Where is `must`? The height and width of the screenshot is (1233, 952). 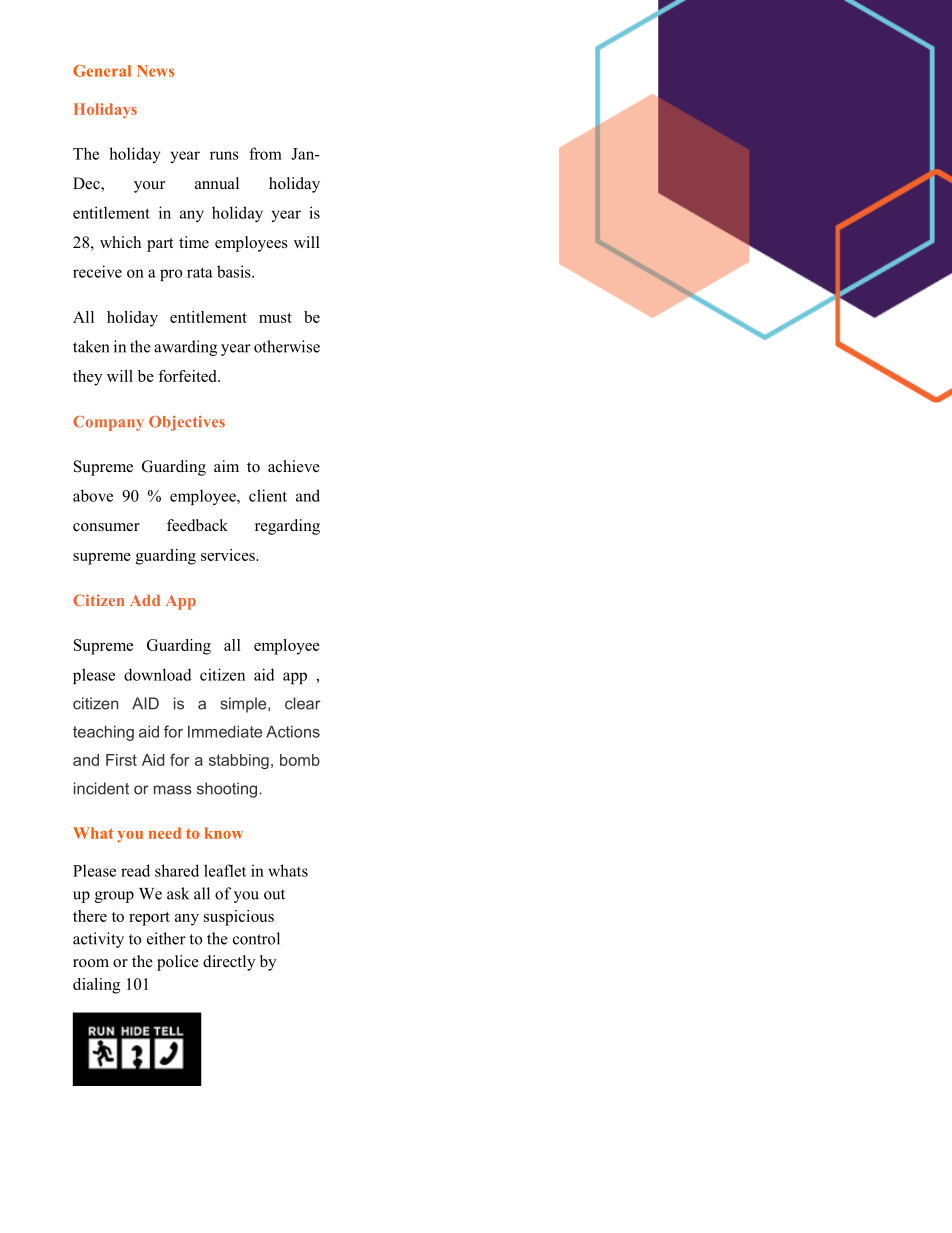 must is located at coordinates (275, 318).
